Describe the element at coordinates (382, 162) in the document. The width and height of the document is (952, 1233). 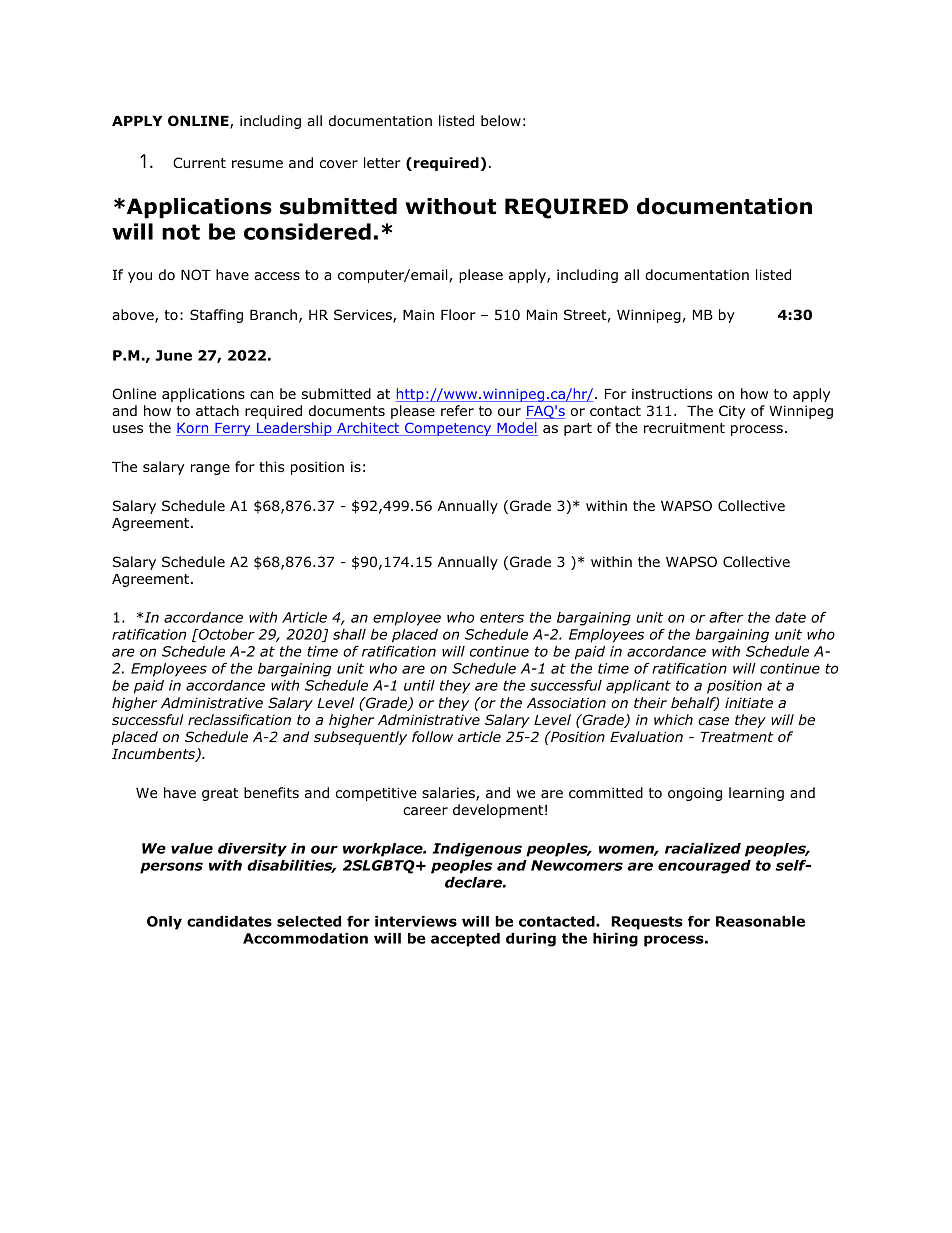
I see `letter` at that location.
